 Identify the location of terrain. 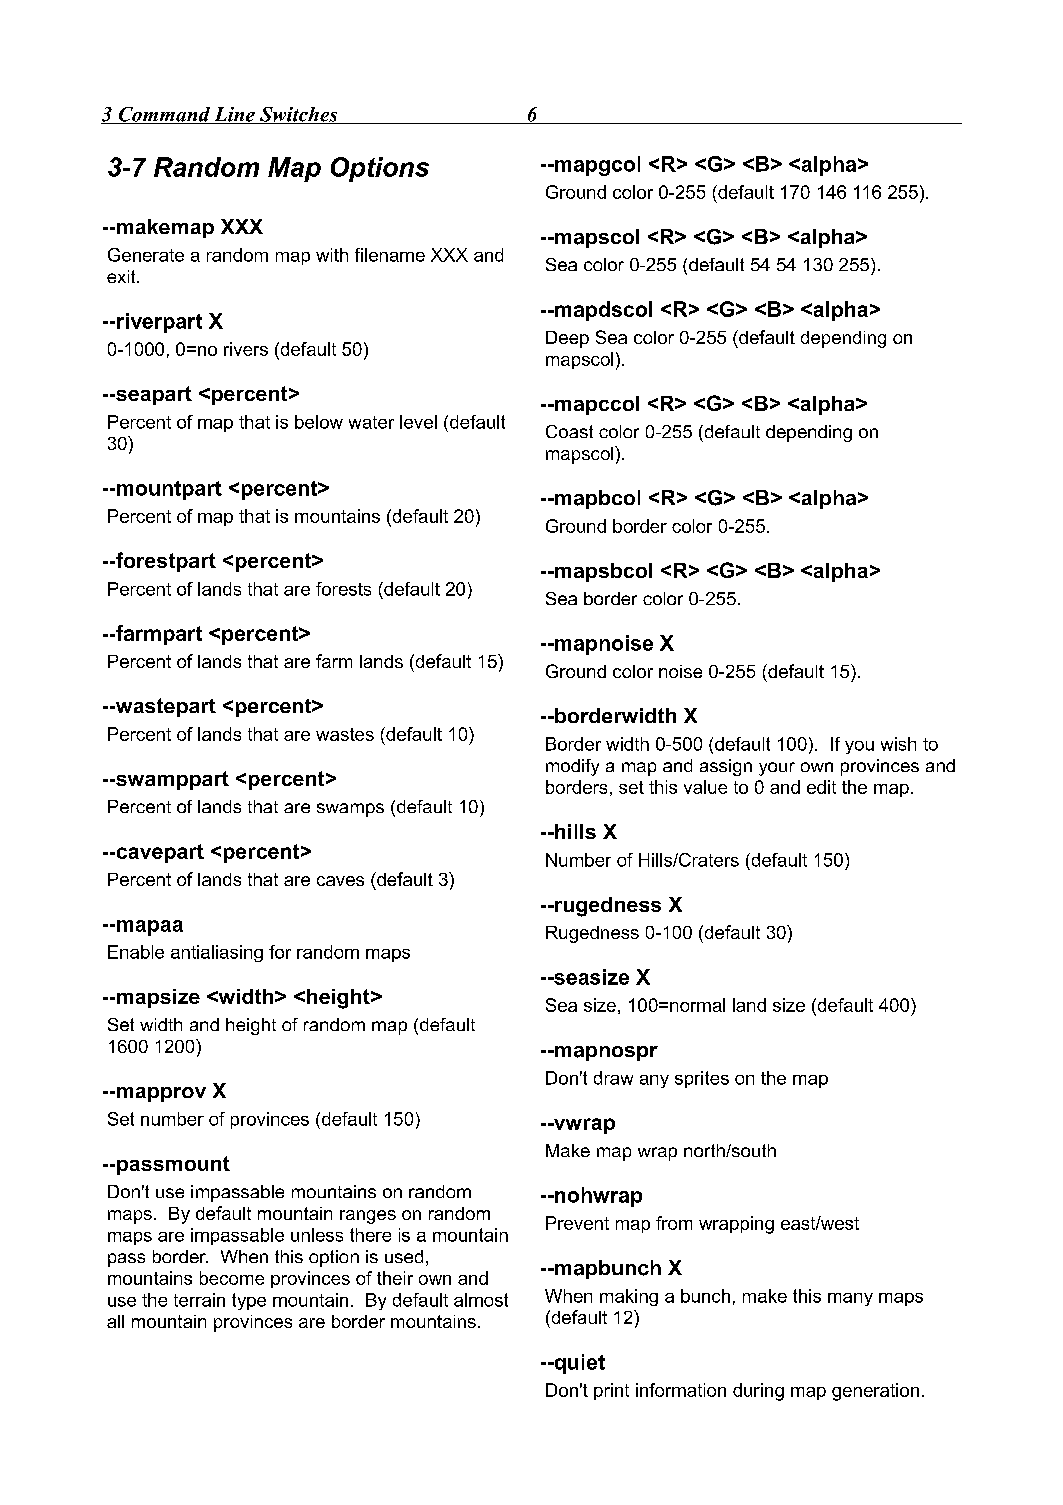
(199, 1300).
